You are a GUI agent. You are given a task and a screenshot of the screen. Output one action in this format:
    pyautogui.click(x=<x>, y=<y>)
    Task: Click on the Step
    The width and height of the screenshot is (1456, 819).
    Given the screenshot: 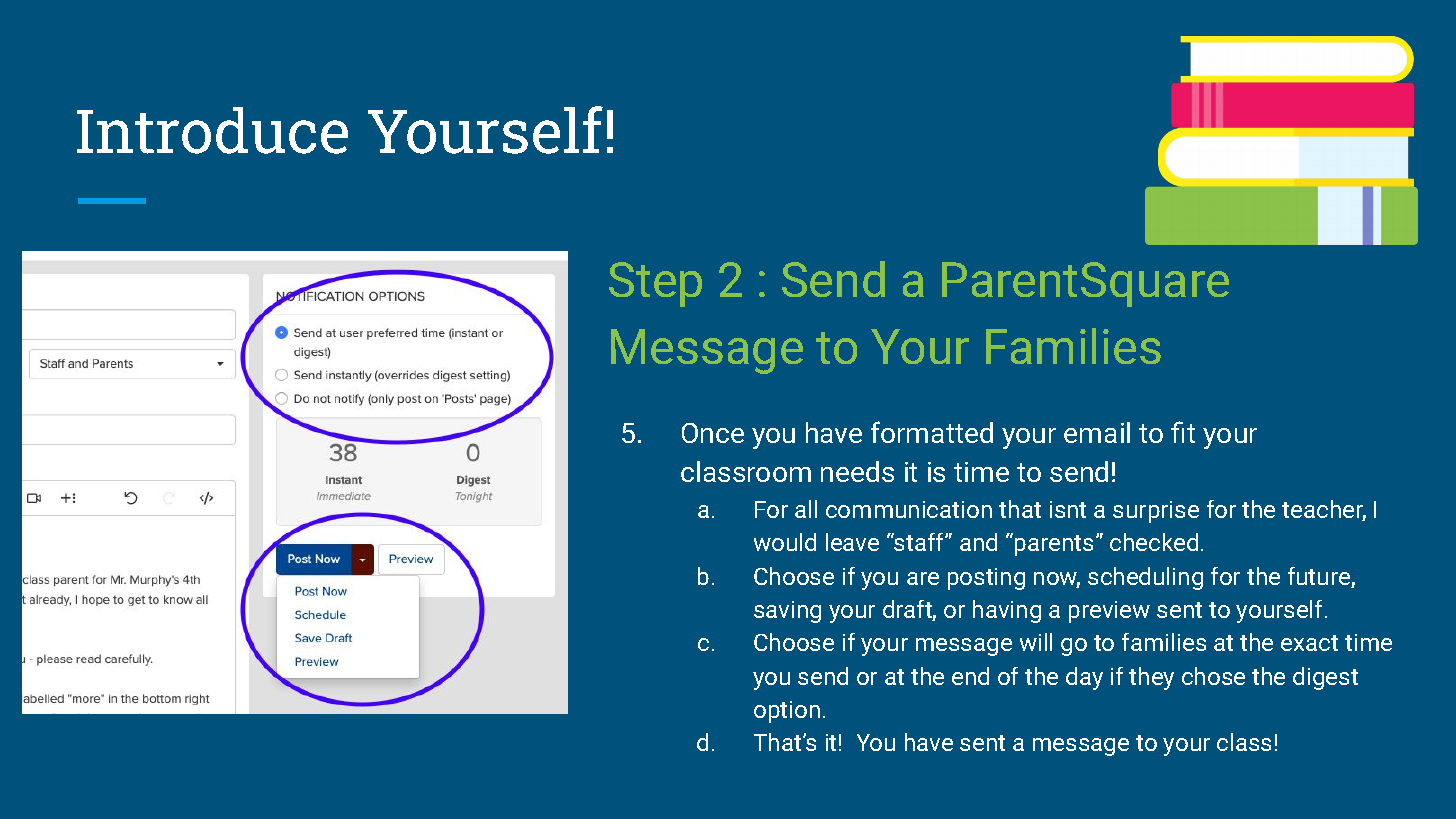 What is the action you would take?
    pyautogui.click(x=655, y=284)
